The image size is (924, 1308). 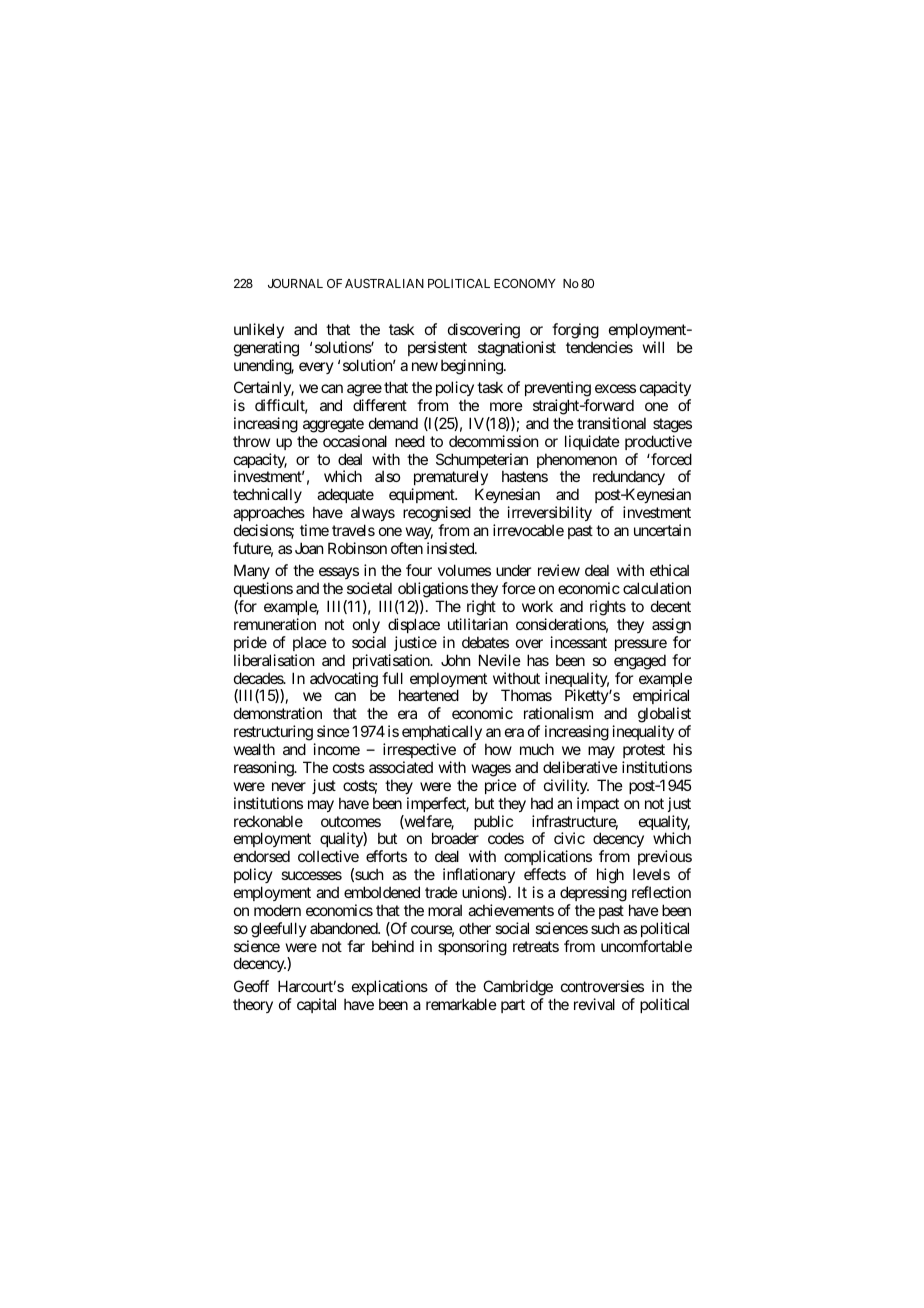 I want to click on capital, so click(x=316, y=1005).
